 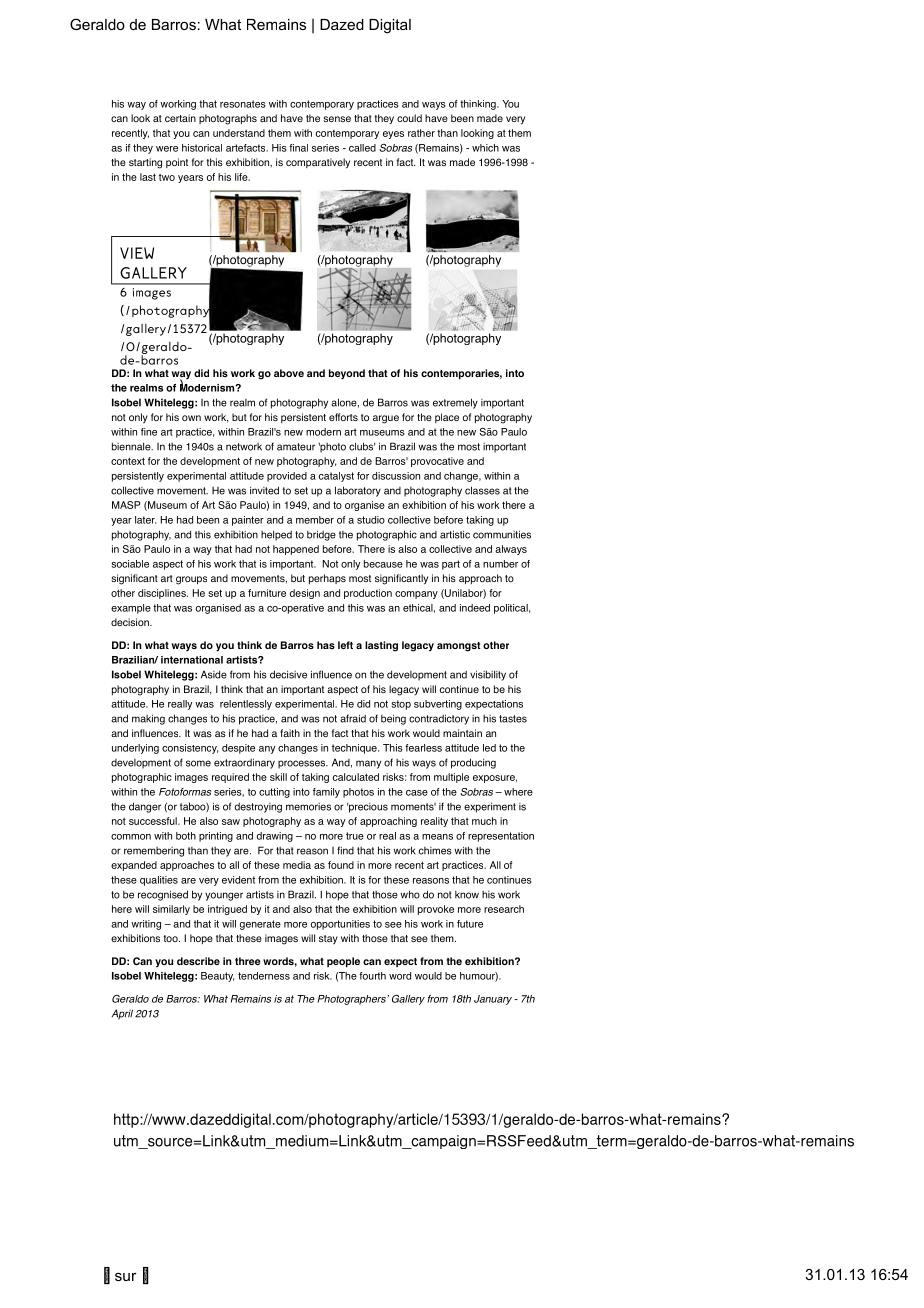 I want to click on describe, so click(x=198, y=961).
